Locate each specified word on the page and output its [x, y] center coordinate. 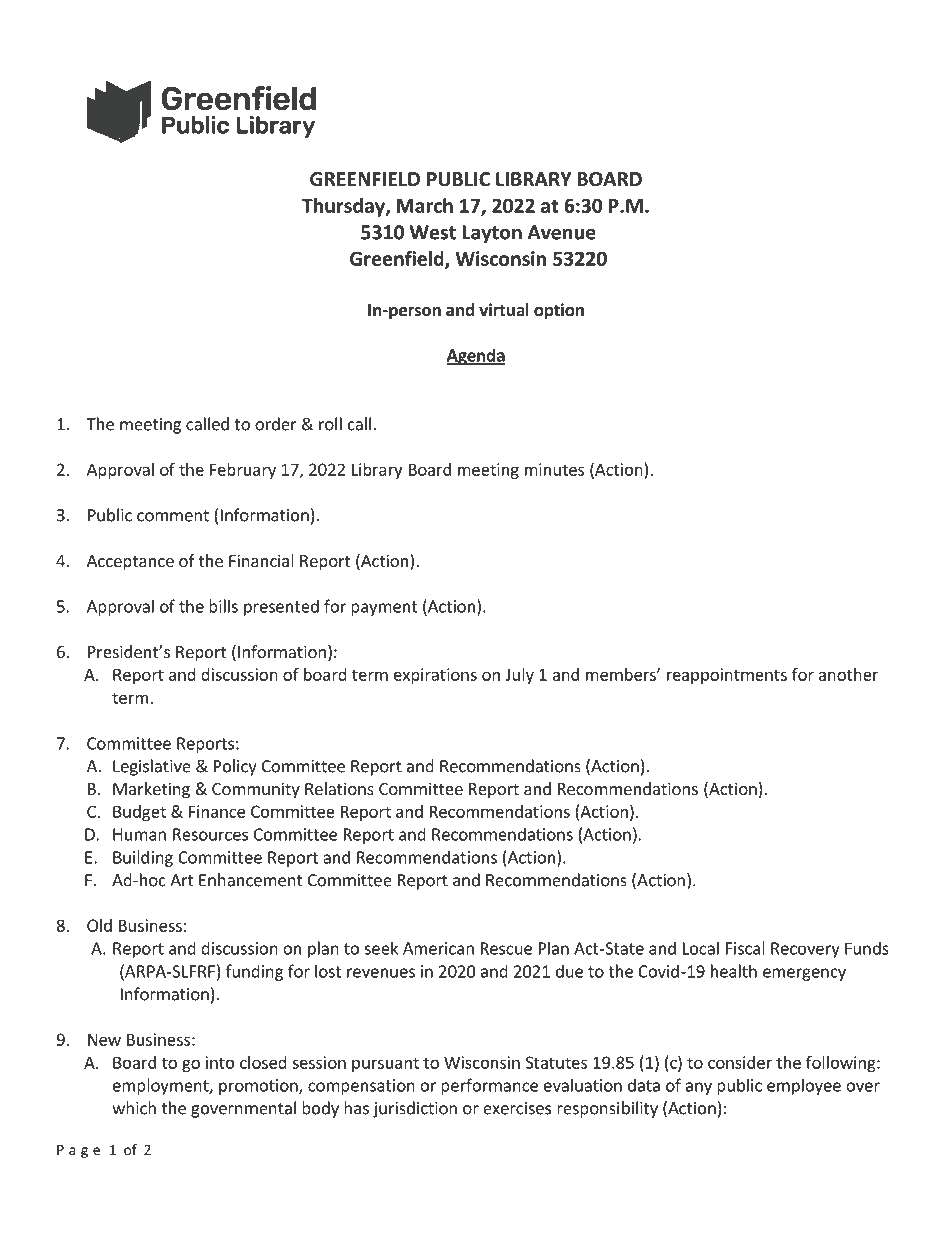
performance [489, 1086]
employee [804, 1087]
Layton [492, 234]
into [220, 1062]
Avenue [562, 232]
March [425, 205]
